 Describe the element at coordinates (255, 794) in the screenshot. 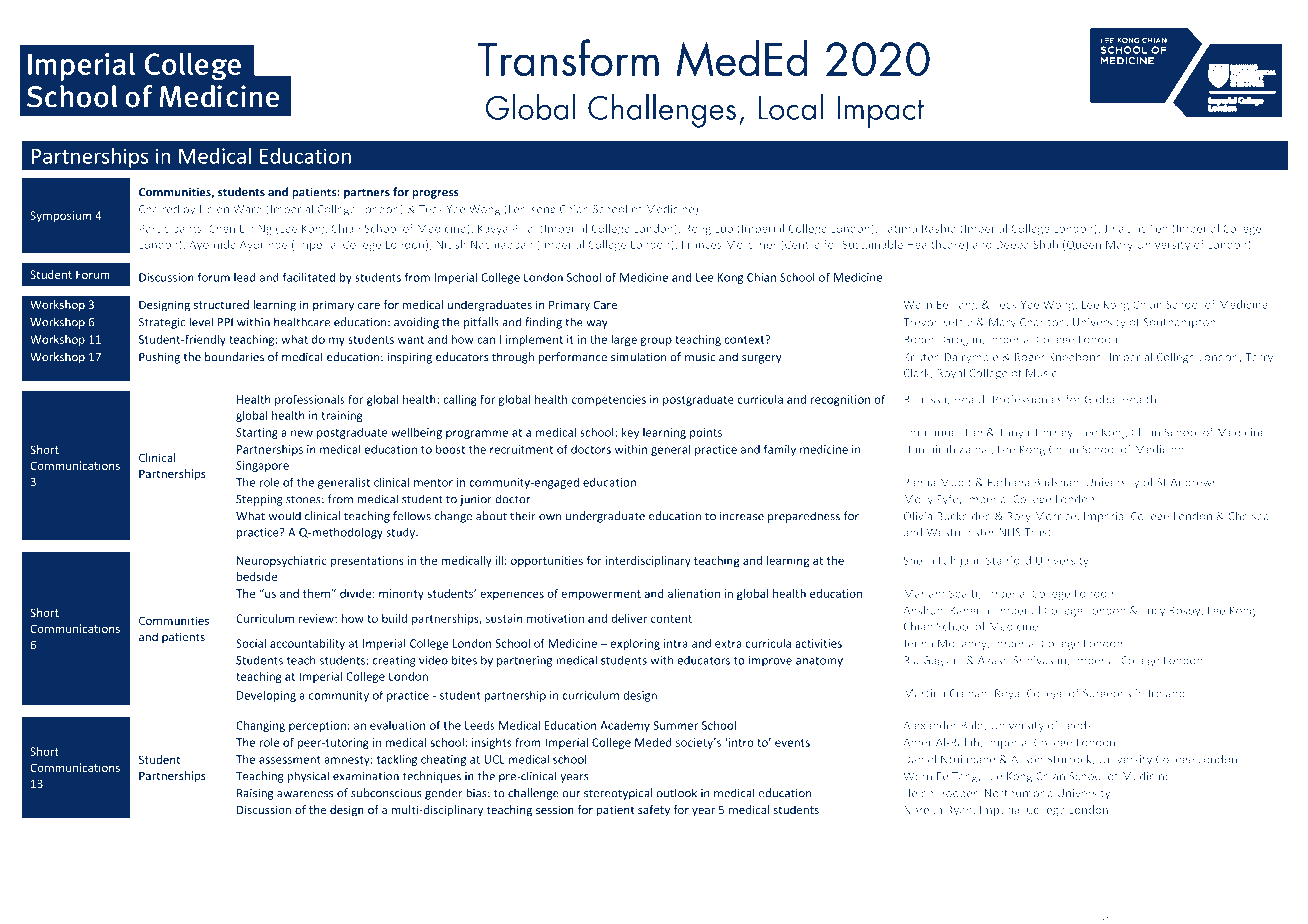

I see `Raising` at that location.
